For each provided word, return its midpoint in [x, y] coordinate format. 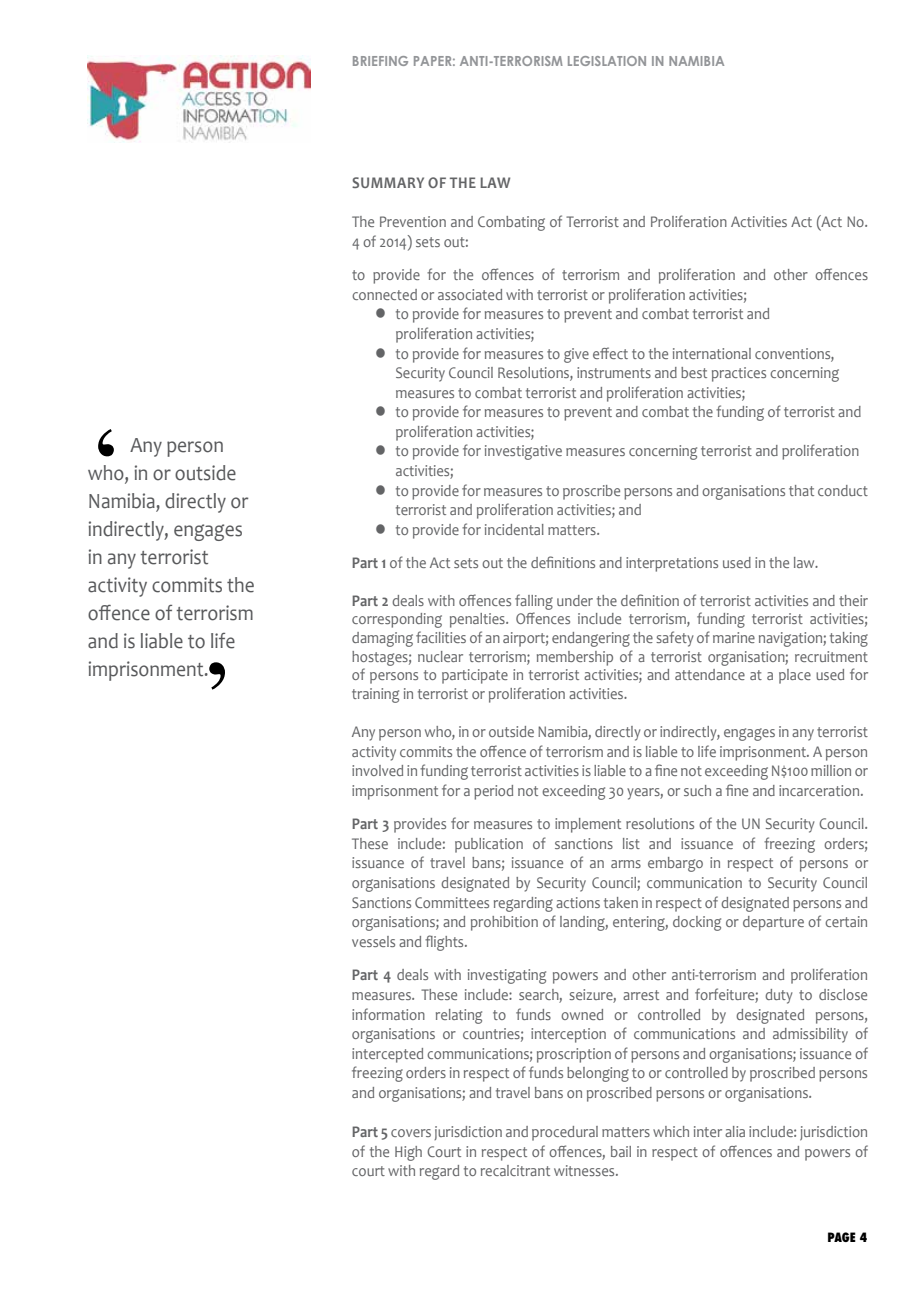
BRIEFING [380, 61]
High [408, 1153]
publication [489, 845]
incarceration [820, 790]
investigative [523, 452]
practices [739, 374]
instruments [614, 372]
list [631, 843]
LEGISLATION [607, 61]
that [801, 490]
